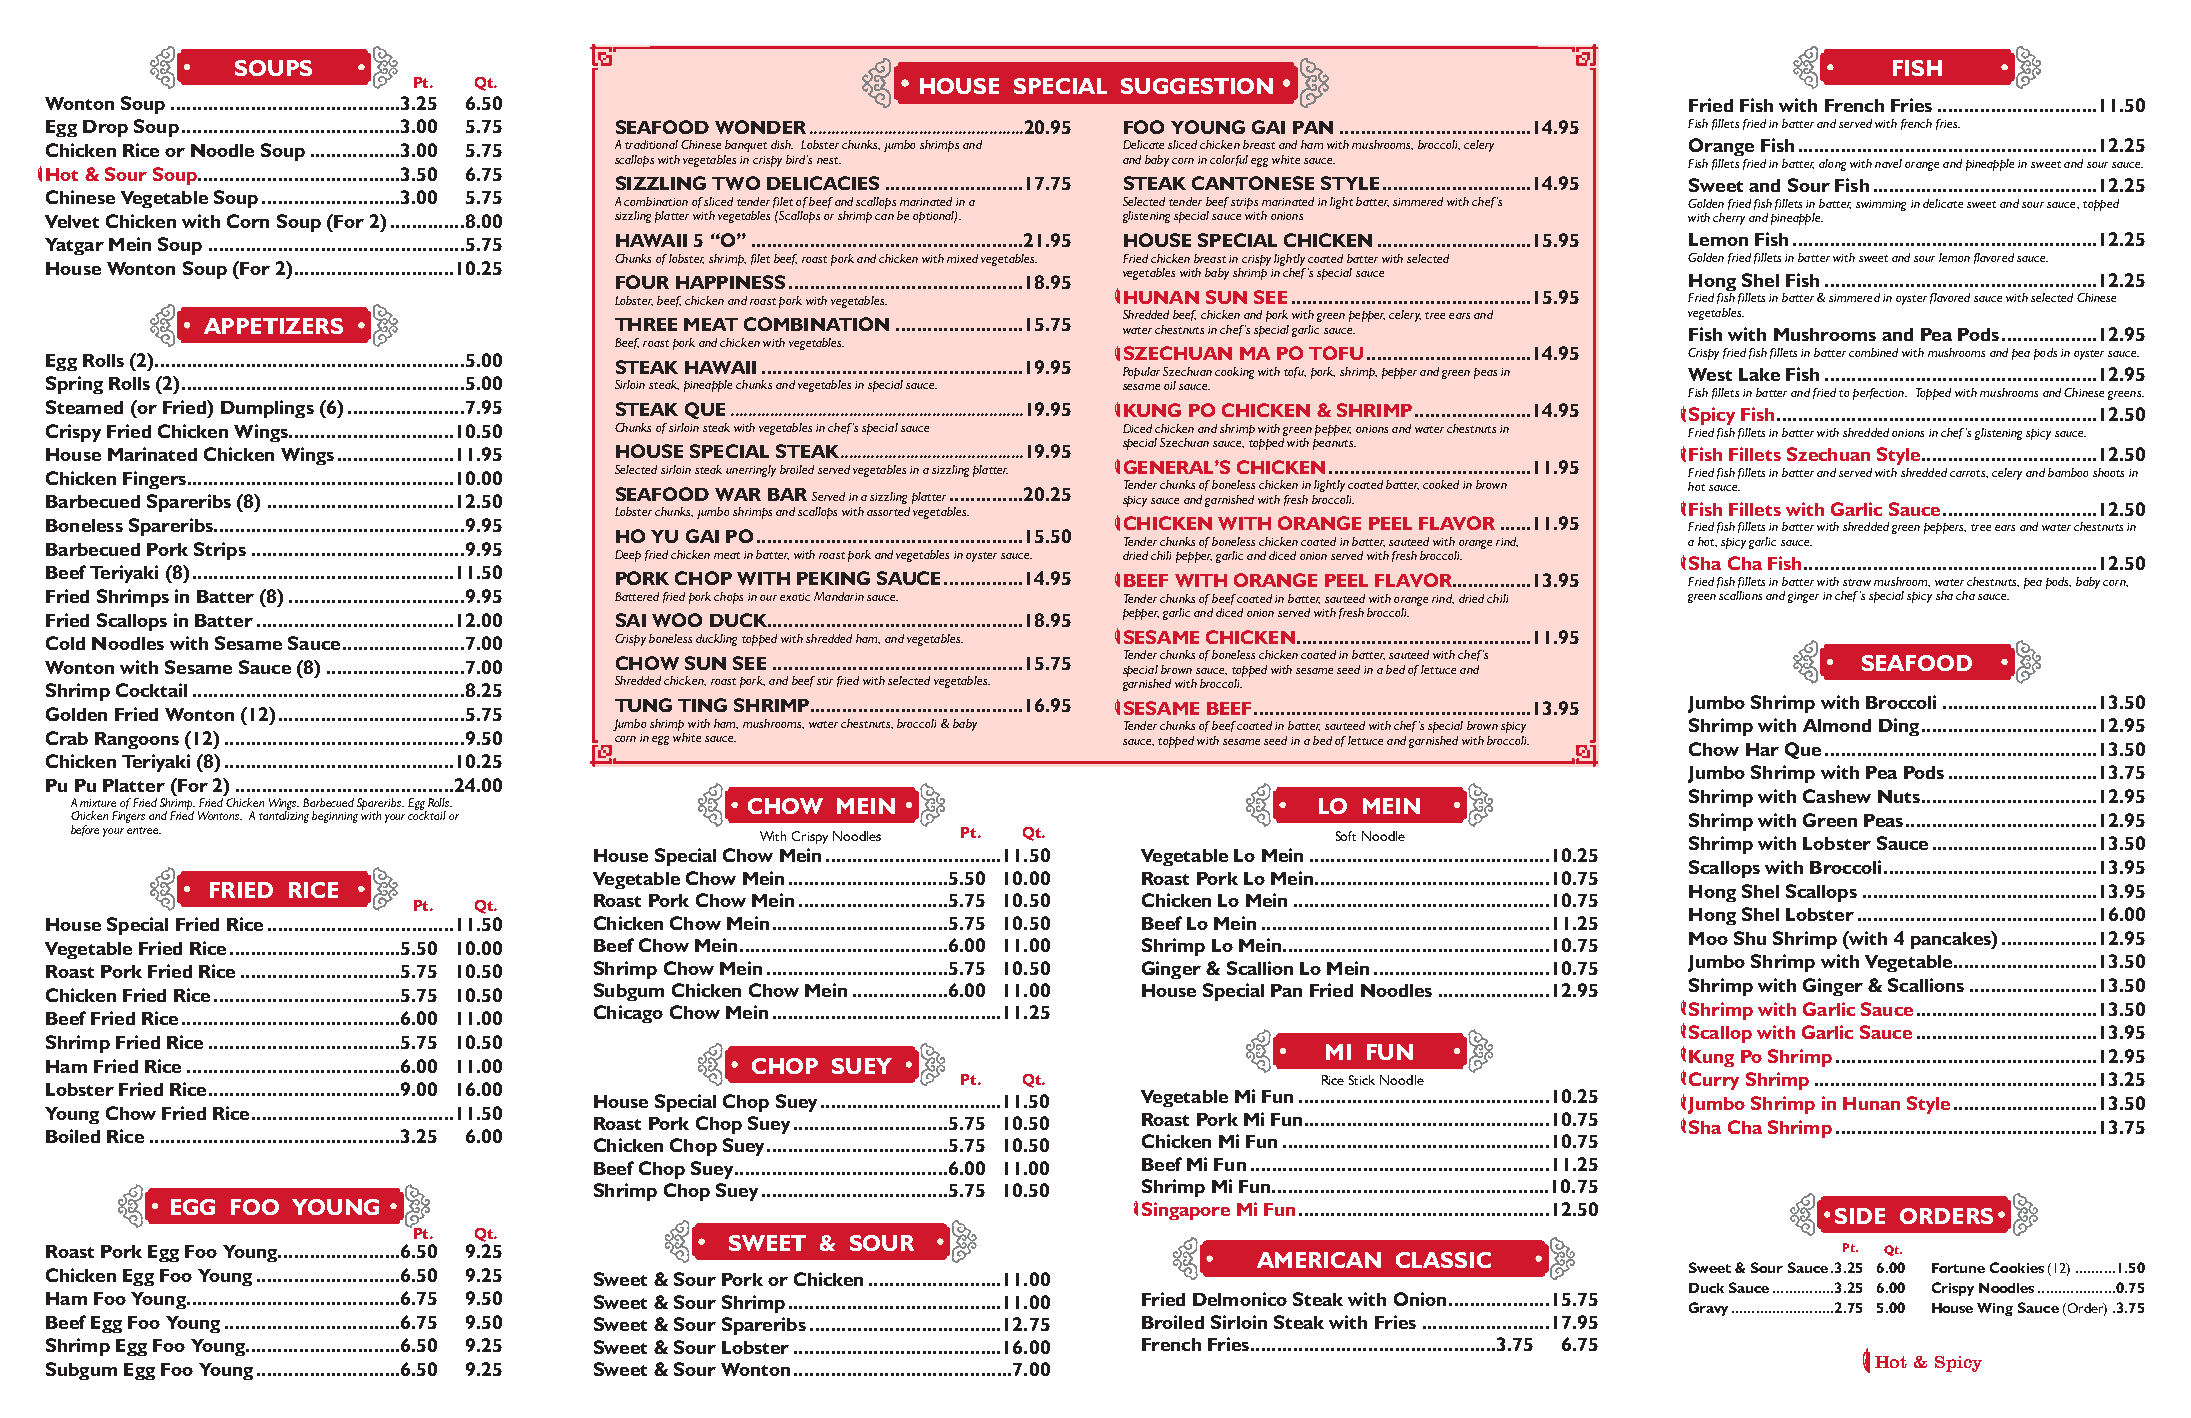  Describe the element at coordinates (73, 1136) in the screenshot. I see `Boiled` at that location.
